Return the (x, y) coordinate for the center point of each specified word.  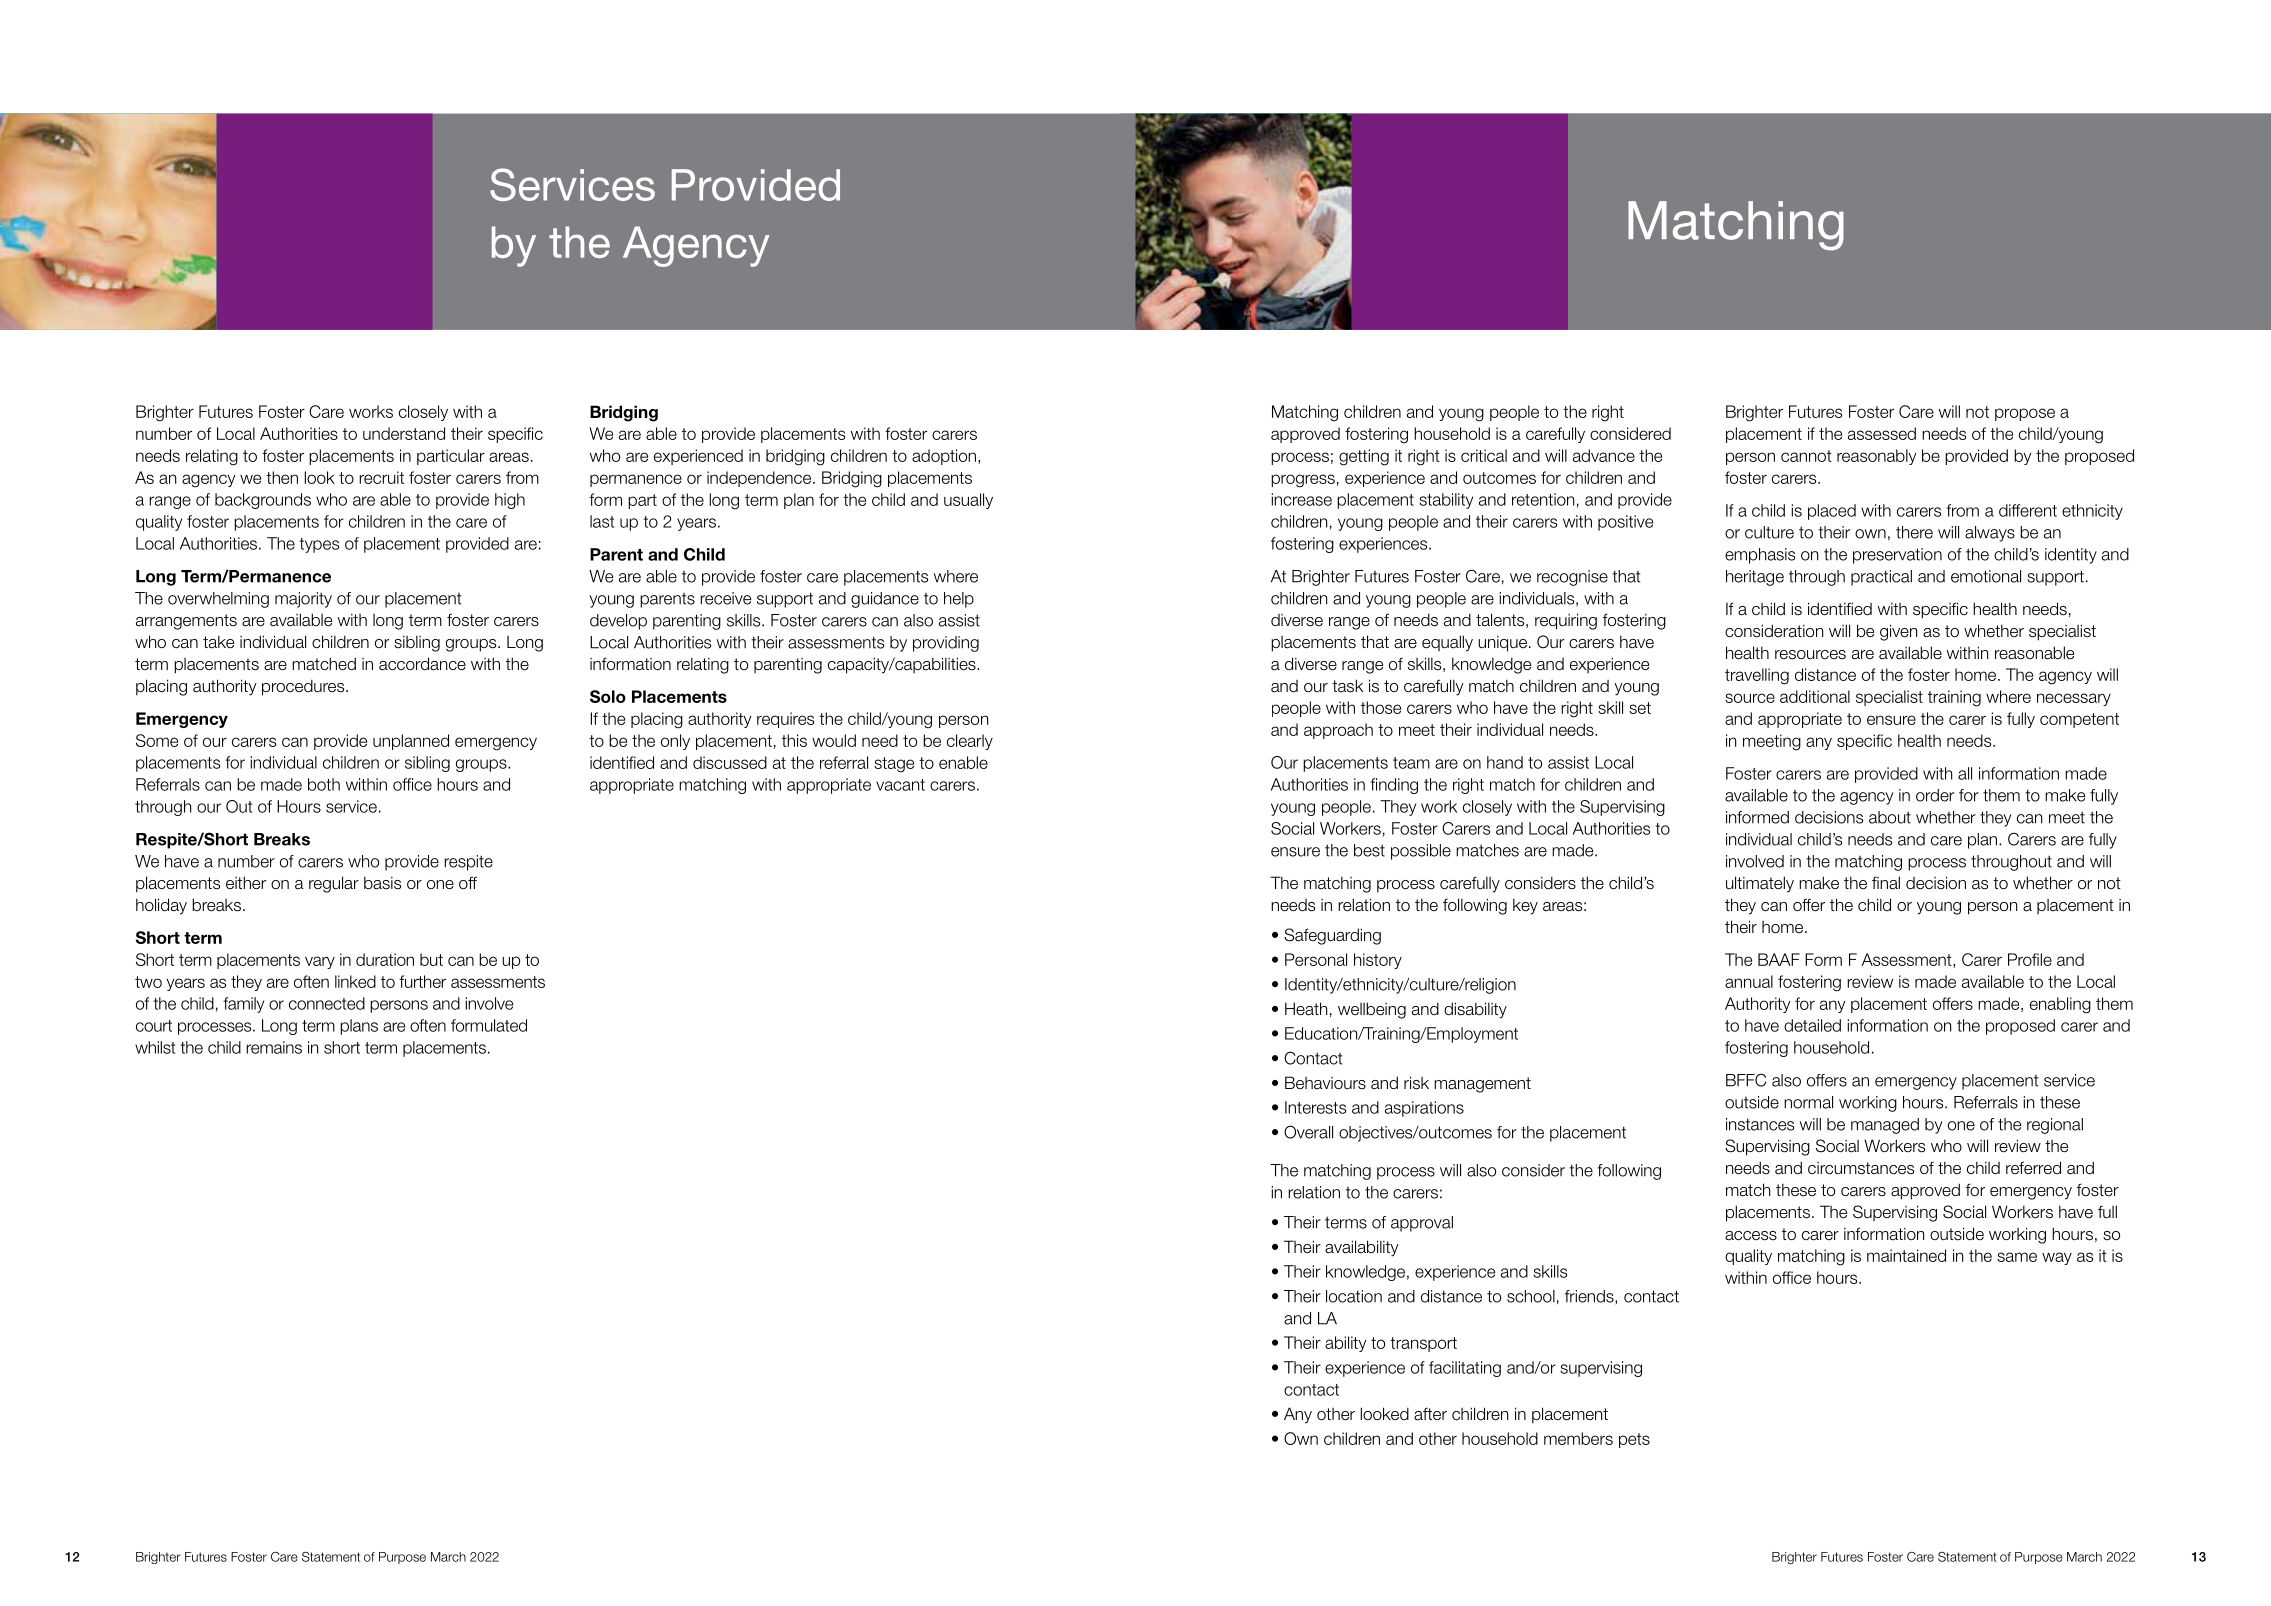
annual (1749, 981)
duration (385, 959)
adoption (945, 457)
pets (1634, 1440)
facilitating (1465, 1369)
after (1430, 1414)
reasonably (1876, 457)
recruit (381, 477)
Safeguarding (1332, 936)
